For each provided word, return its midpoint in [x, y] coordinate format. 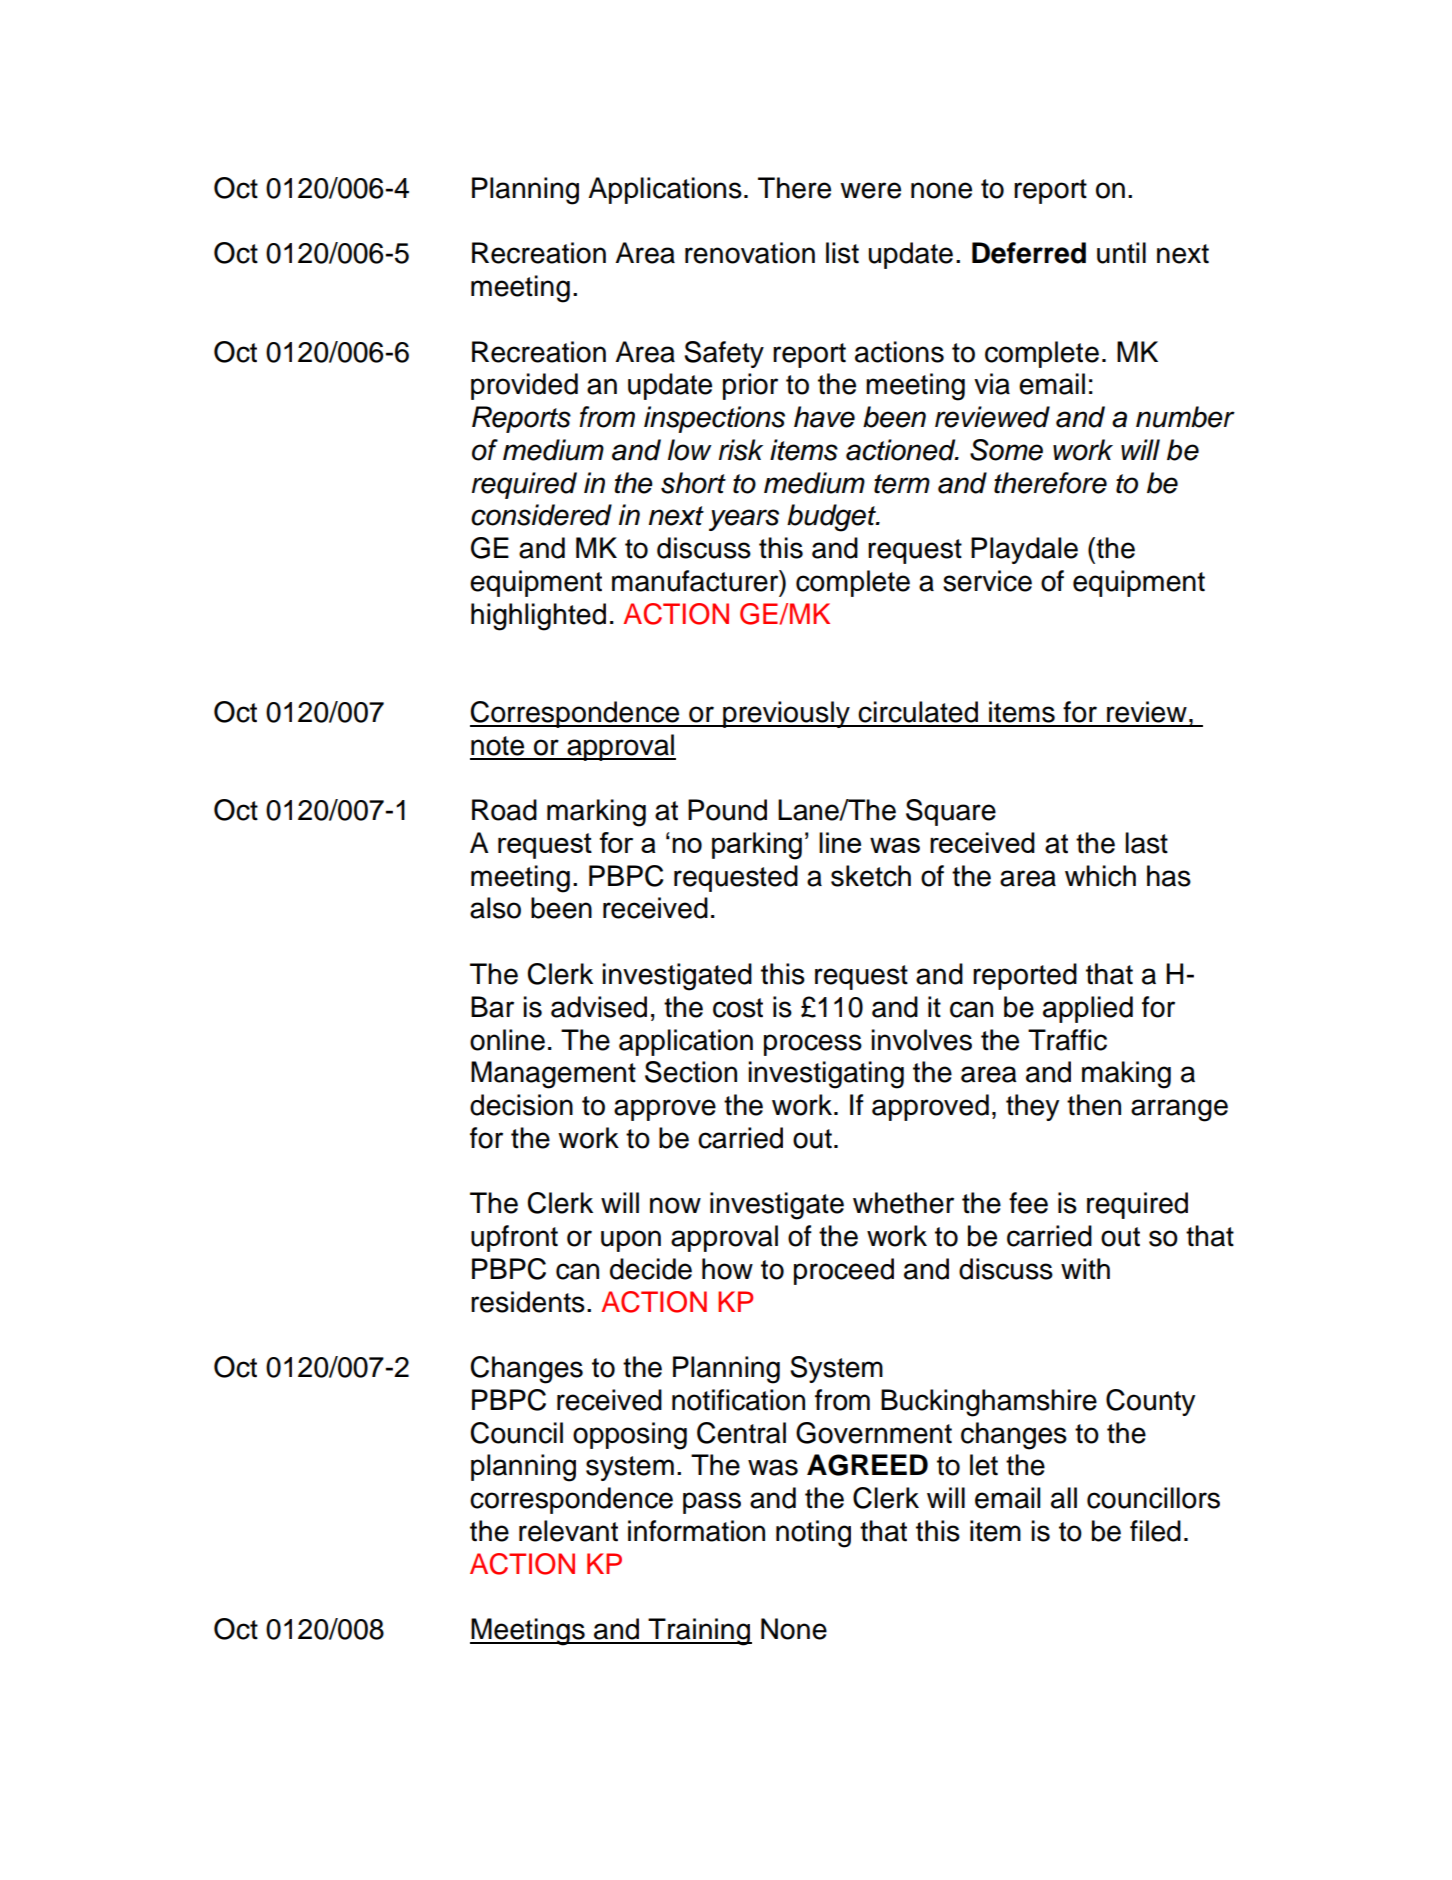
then [1094, 1105]
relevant [568, 1531]
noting [813, 1534]
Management [553, 1075]
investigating [826, 1075]
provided [524, 386]
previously [786, 714]
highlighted [538, 617]
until [1121, 253]
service [987, 581]
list [842, 253]
